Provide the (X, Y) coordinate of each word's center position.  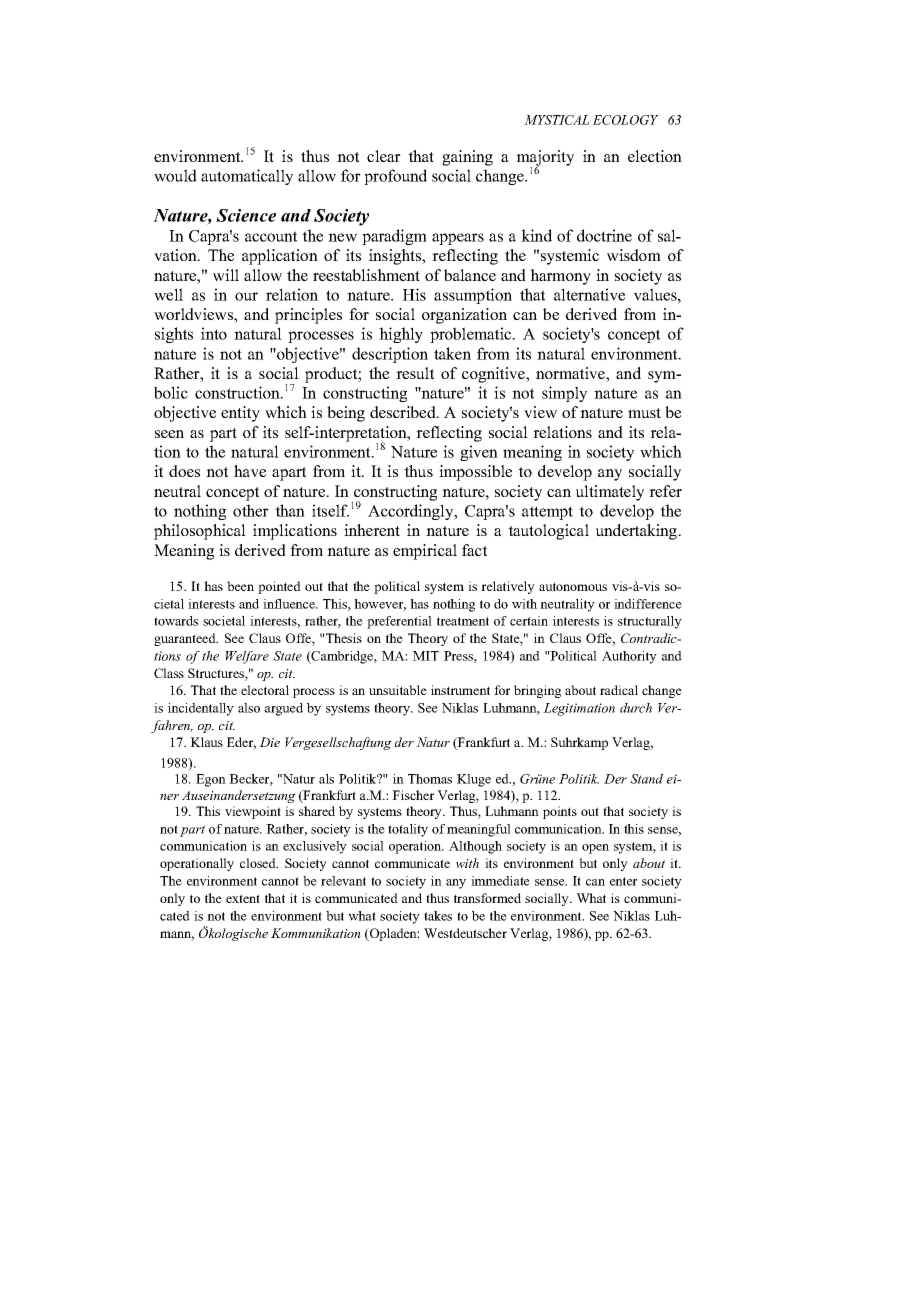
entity (240, 414)
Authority (629, 657)
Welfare (247, 657)
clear (384, 156)
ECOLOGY (626, 120)
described (404, 412)
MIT (426, 656)
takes (438, 916)
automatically (247, 177)
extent (243, 898)
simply (564, 394)
